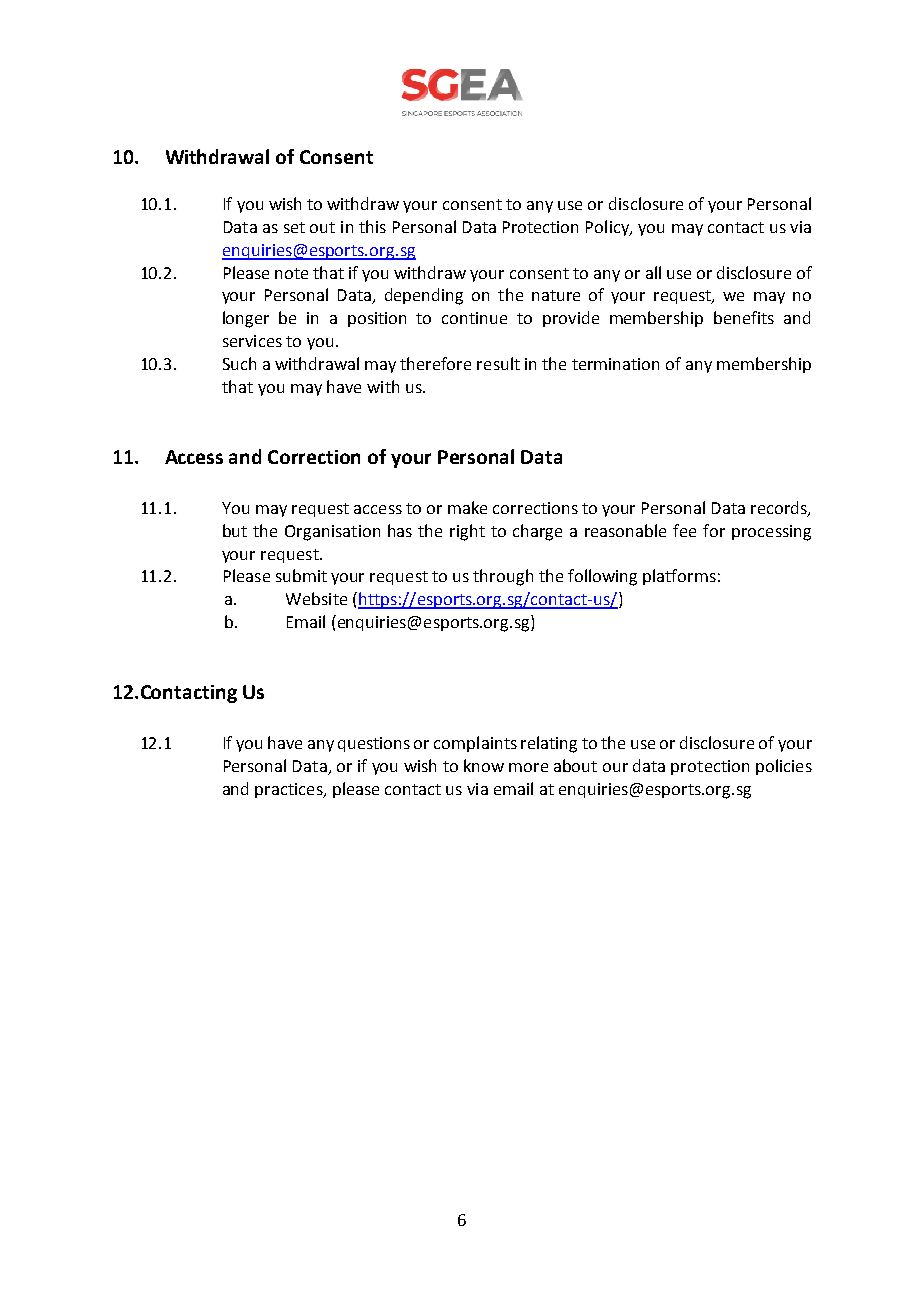  Describe the element at coordinates (528, 767) in the screenshot. I see `more` at that location.
